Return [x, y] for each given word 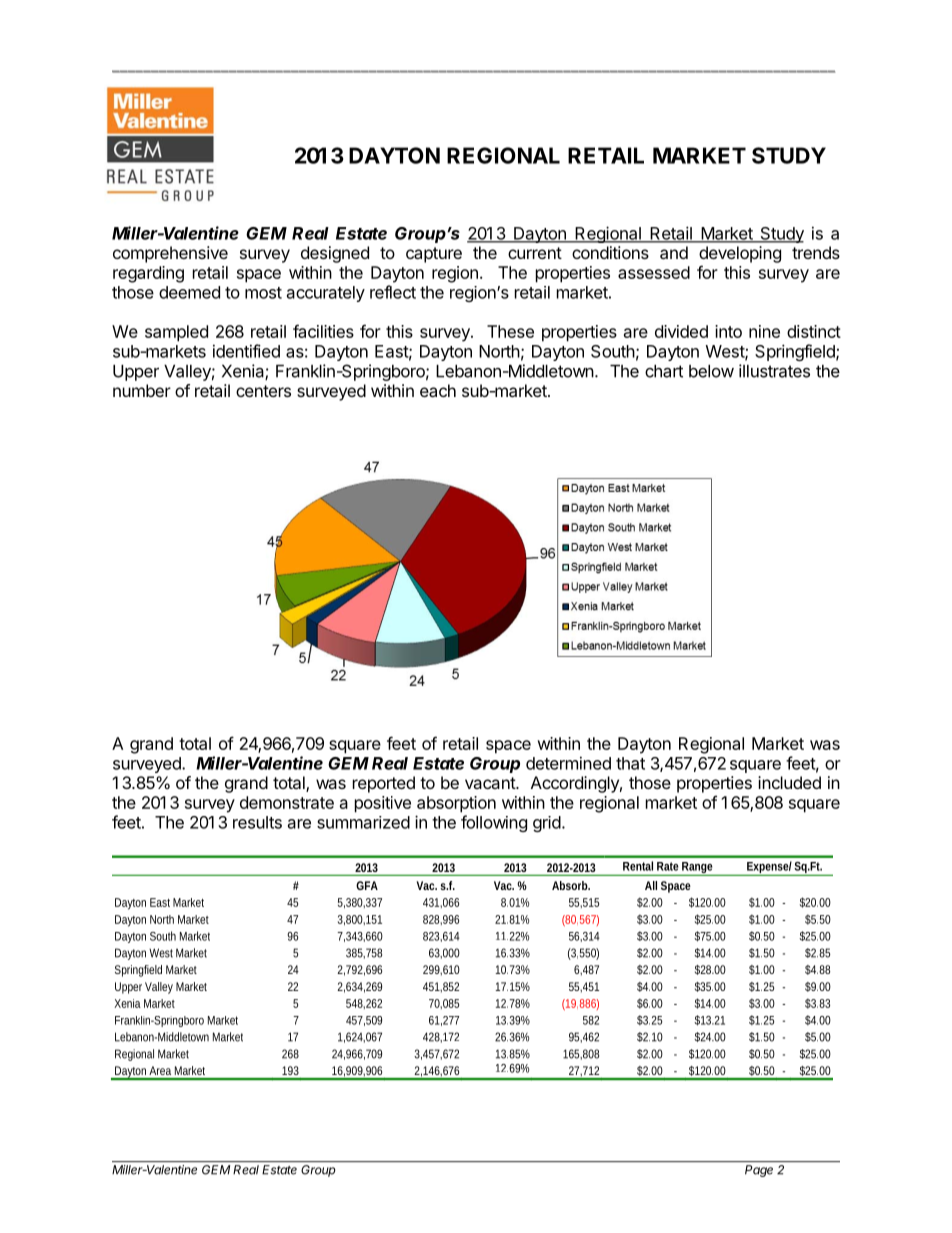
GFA [367, 885]
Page [759, 1171]
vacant [491, 783]
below [711, 371]
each [438, 390]
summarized [363, 822]
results [257, 822]
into [728, 331]
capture [434, 255]
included [789, 782]
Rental [638, 866]
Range [698, 869]
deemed [189, 292]
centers [263, 391]
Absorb [571, 885]
